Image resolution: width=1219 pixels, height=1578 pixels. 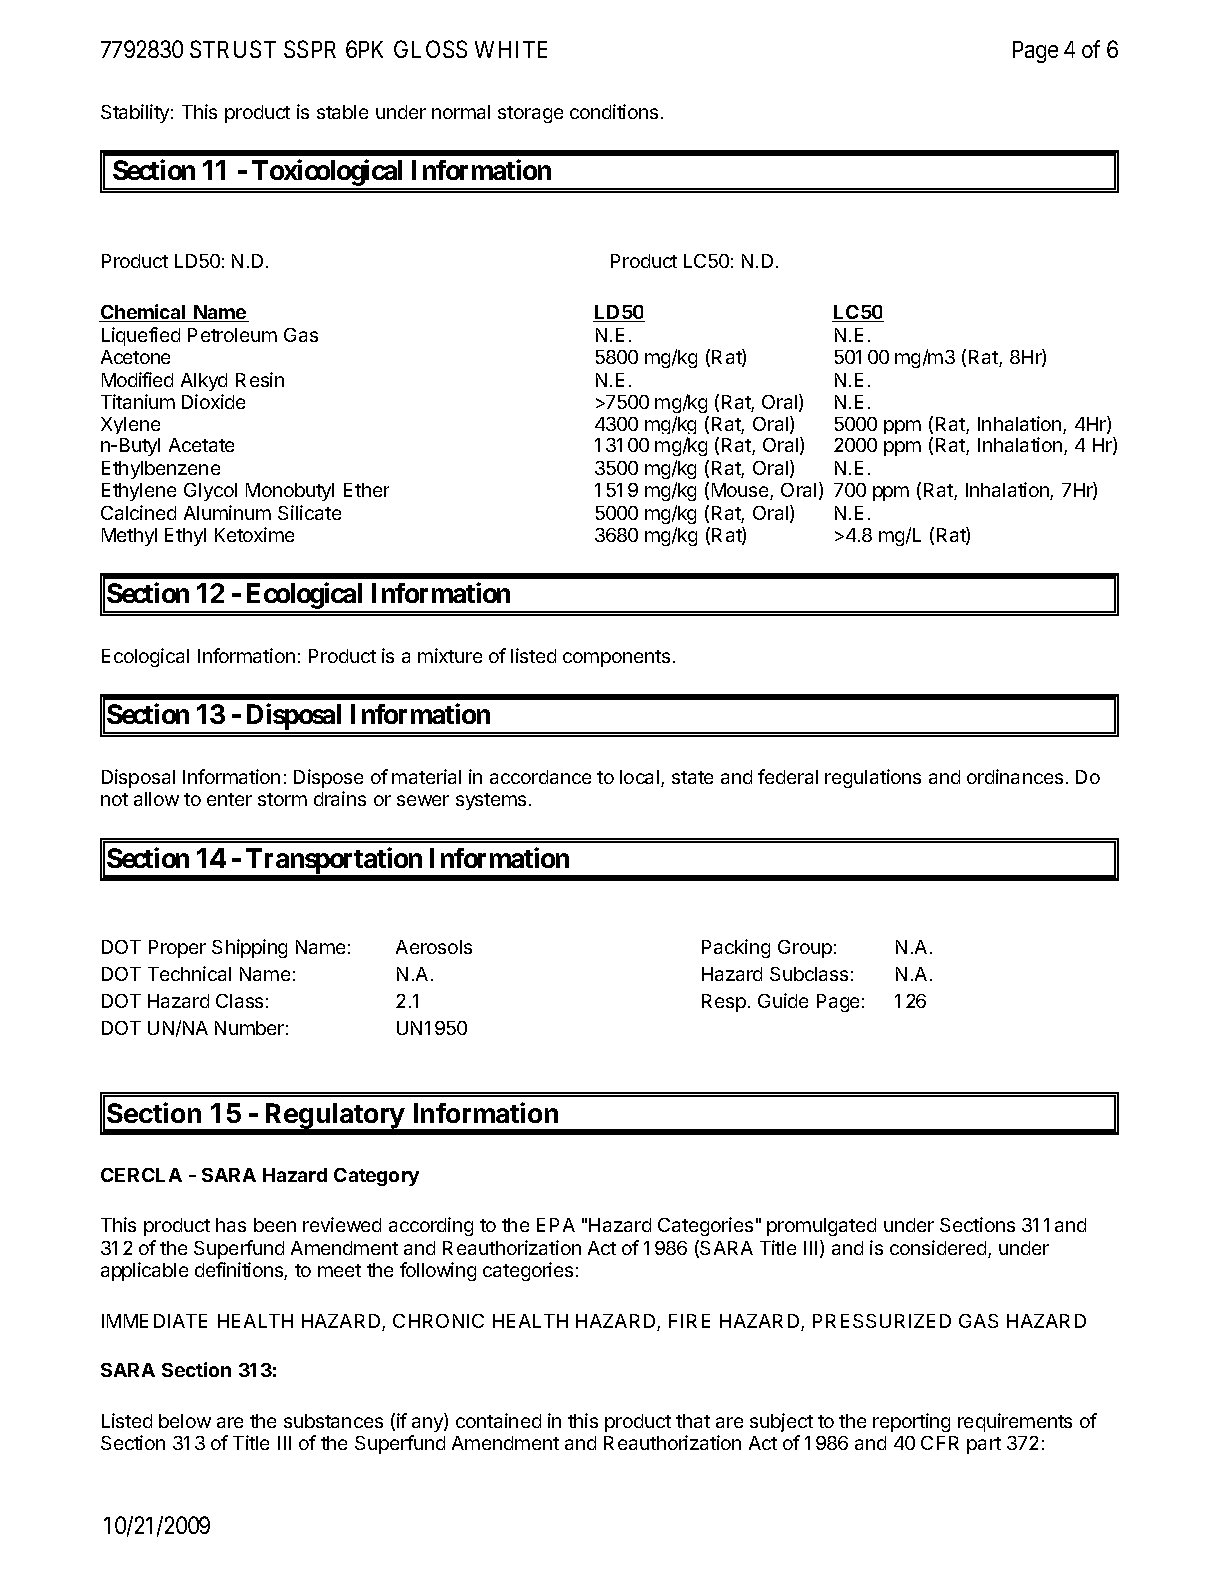 I want to click on Aluminum, so click(x=227, y=512).
